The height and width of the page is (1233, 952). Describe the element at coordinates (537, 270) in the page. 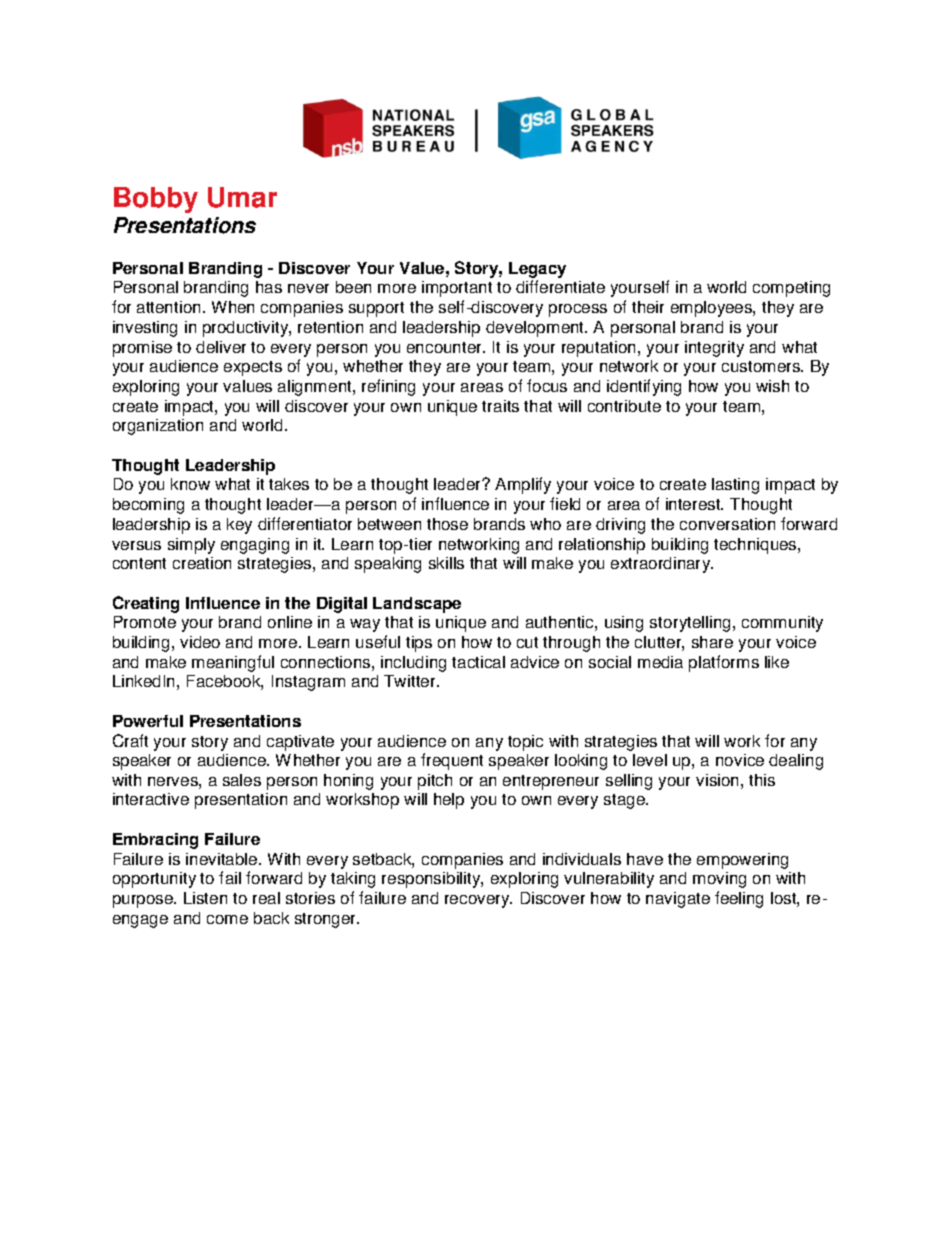

I see `Legacy` at that location.
